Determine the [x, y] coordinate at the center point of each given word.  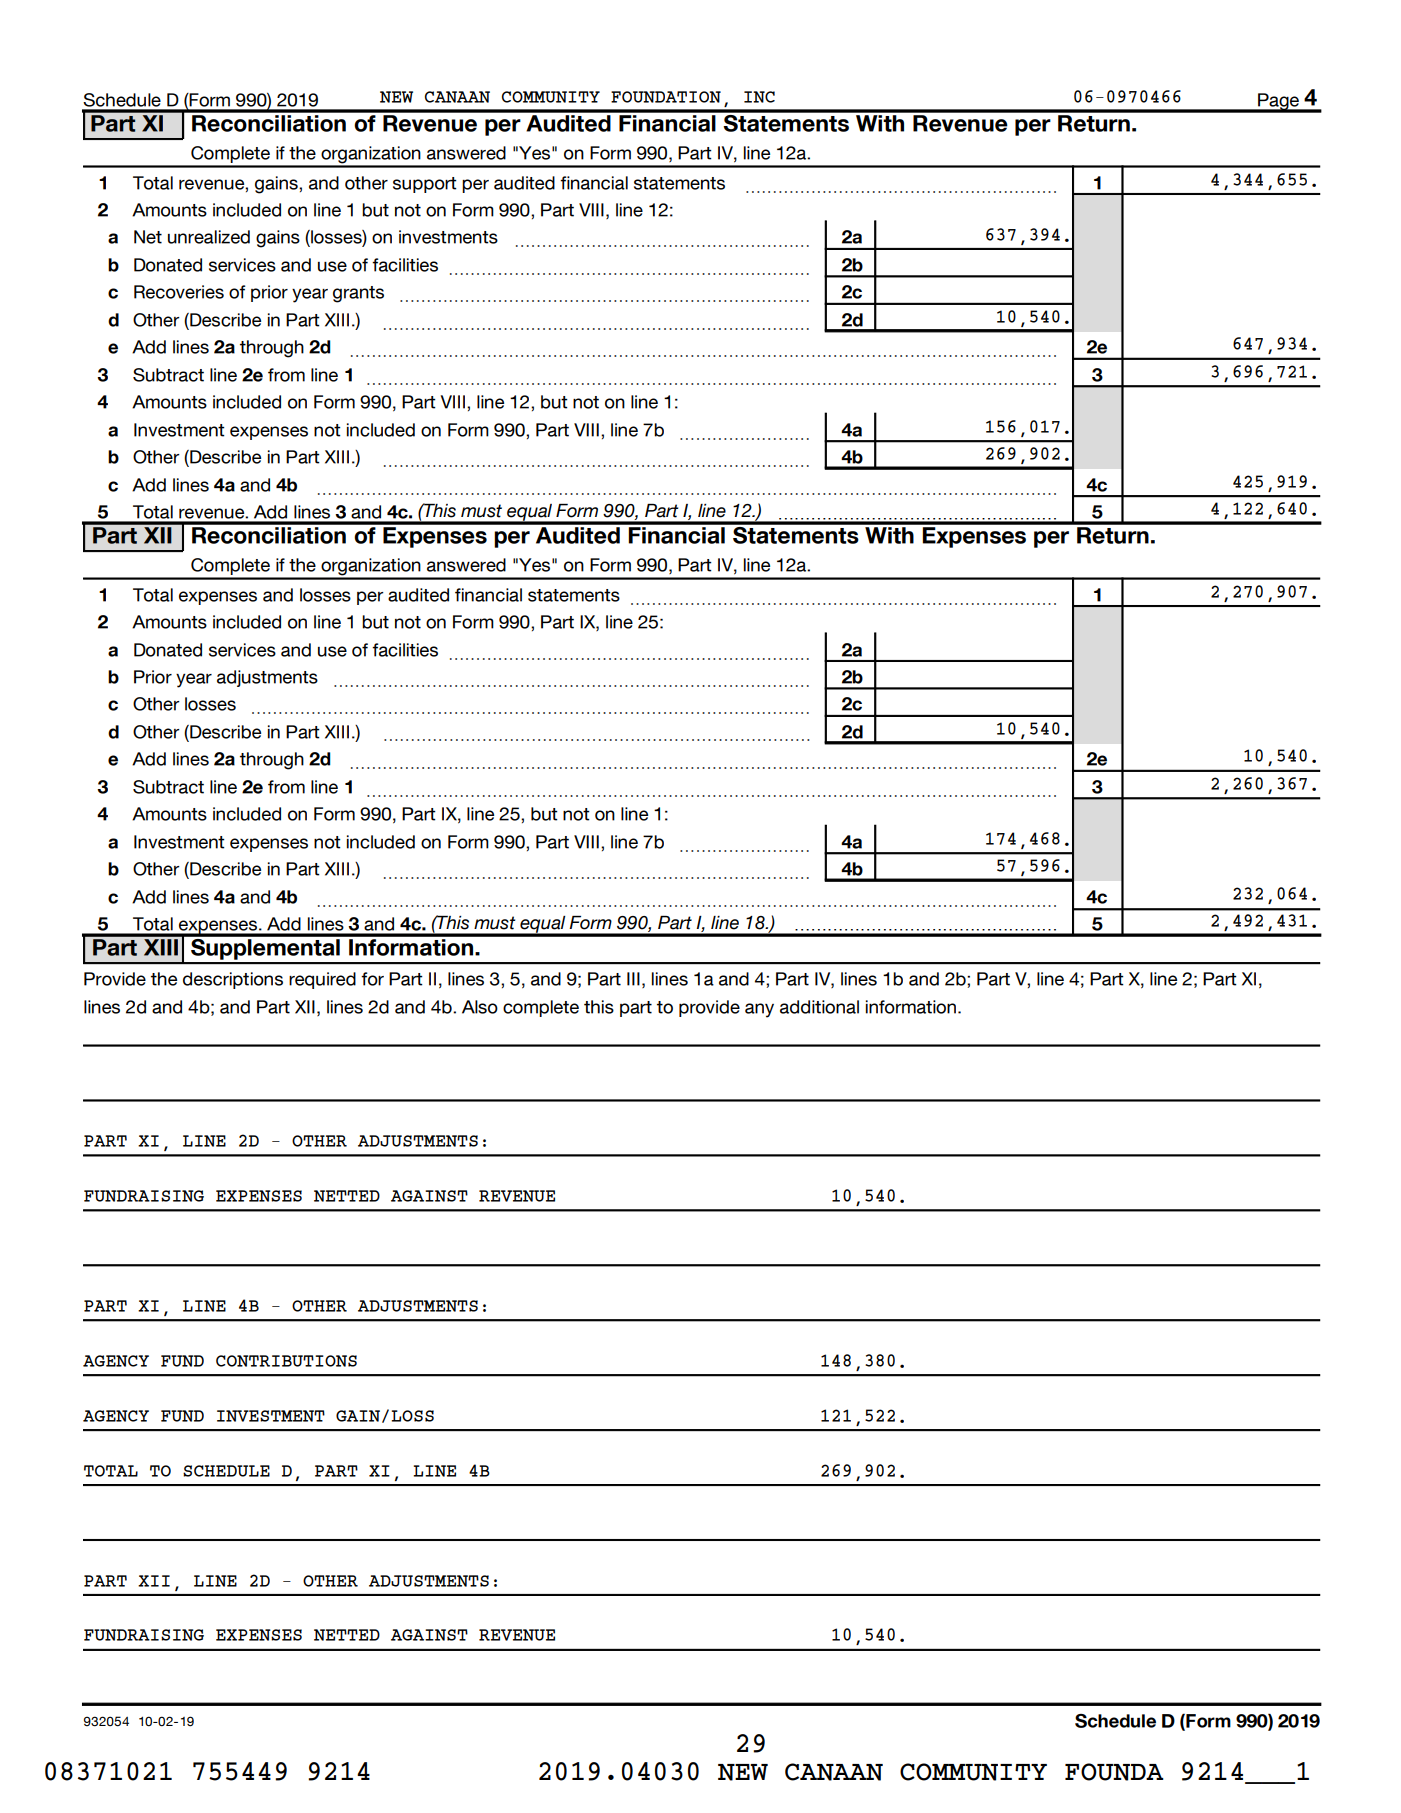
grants [358, 294]
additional [819, 1007]
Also [480, 1007]
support [425, 185]
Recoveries [179, 292]
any [759, 1010]
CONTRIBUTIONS [286, 1361]
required [322, 980]
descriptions [233, 980]
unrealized [209, 237]
